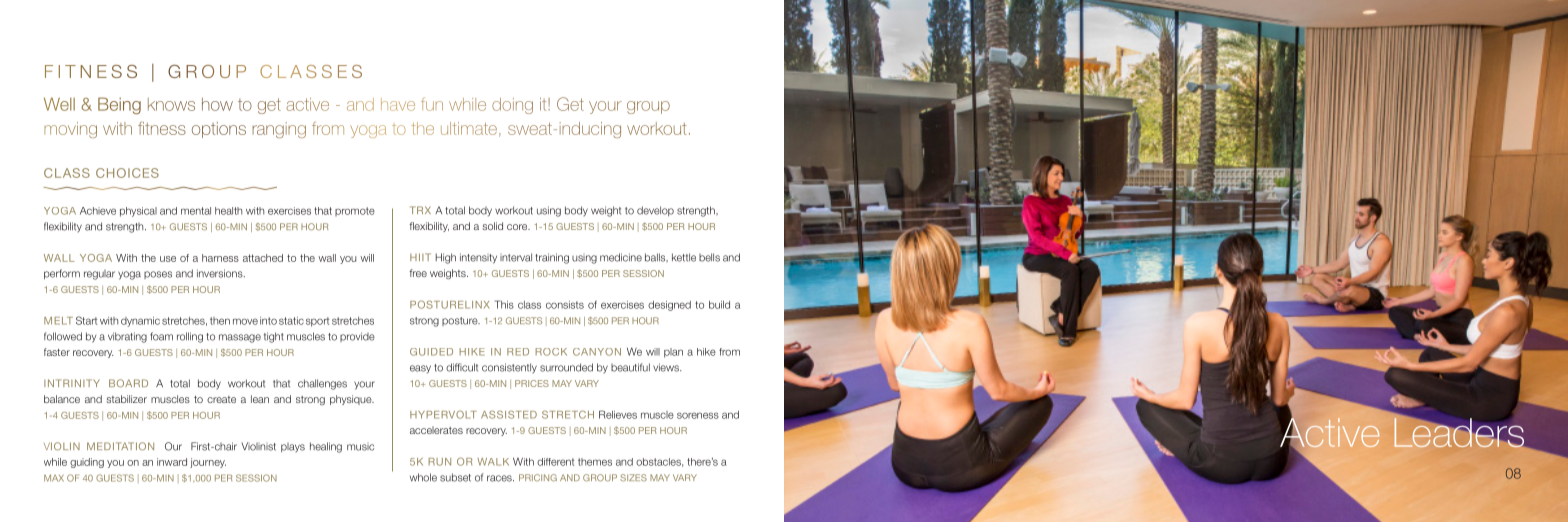 This document has height=522, width=1568. Describe the element at coordinates (423, 477) in the document. I see `whole` at that location.
